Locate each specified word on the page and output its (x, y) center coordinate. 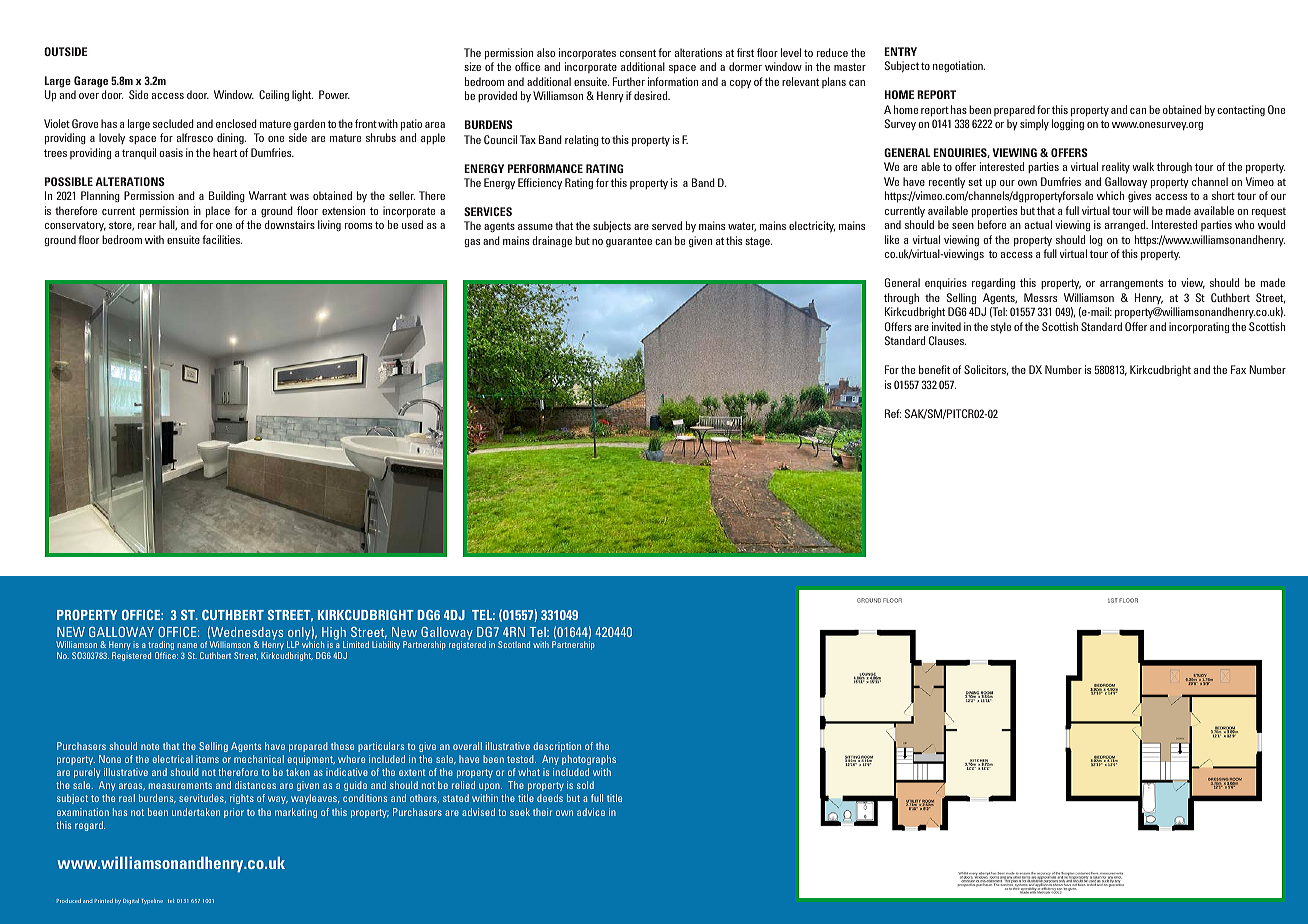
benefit (934, 369)
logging (1068, 125)
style (1001, 328)
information (673, 81)
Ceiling (274, 96)
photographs (589, 760)
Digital (131, 901)
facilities (222, 239)
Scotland (514, 644)
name (187, 645)
